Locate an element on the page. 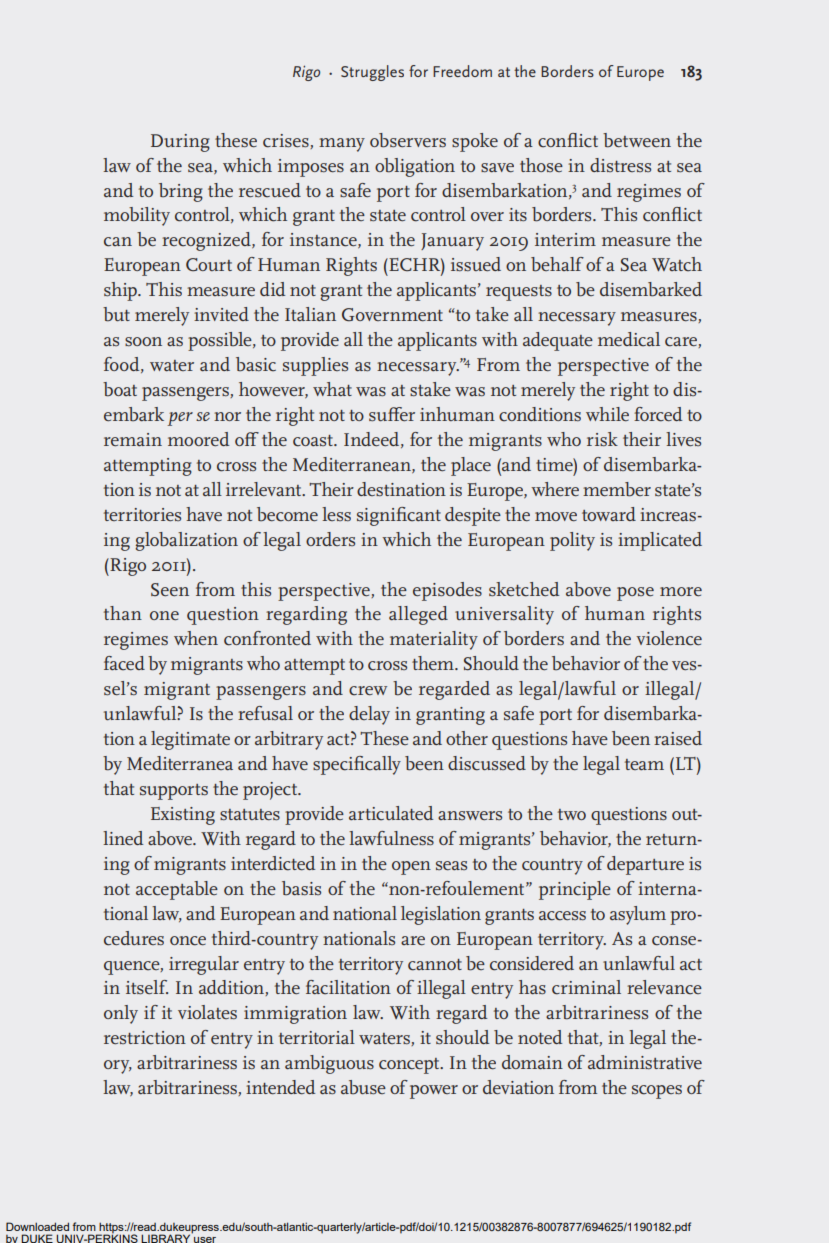 Image resolution: width=829 pixels, height=1243 pixels. Downloaded is located at coordinates (37, 1226).
